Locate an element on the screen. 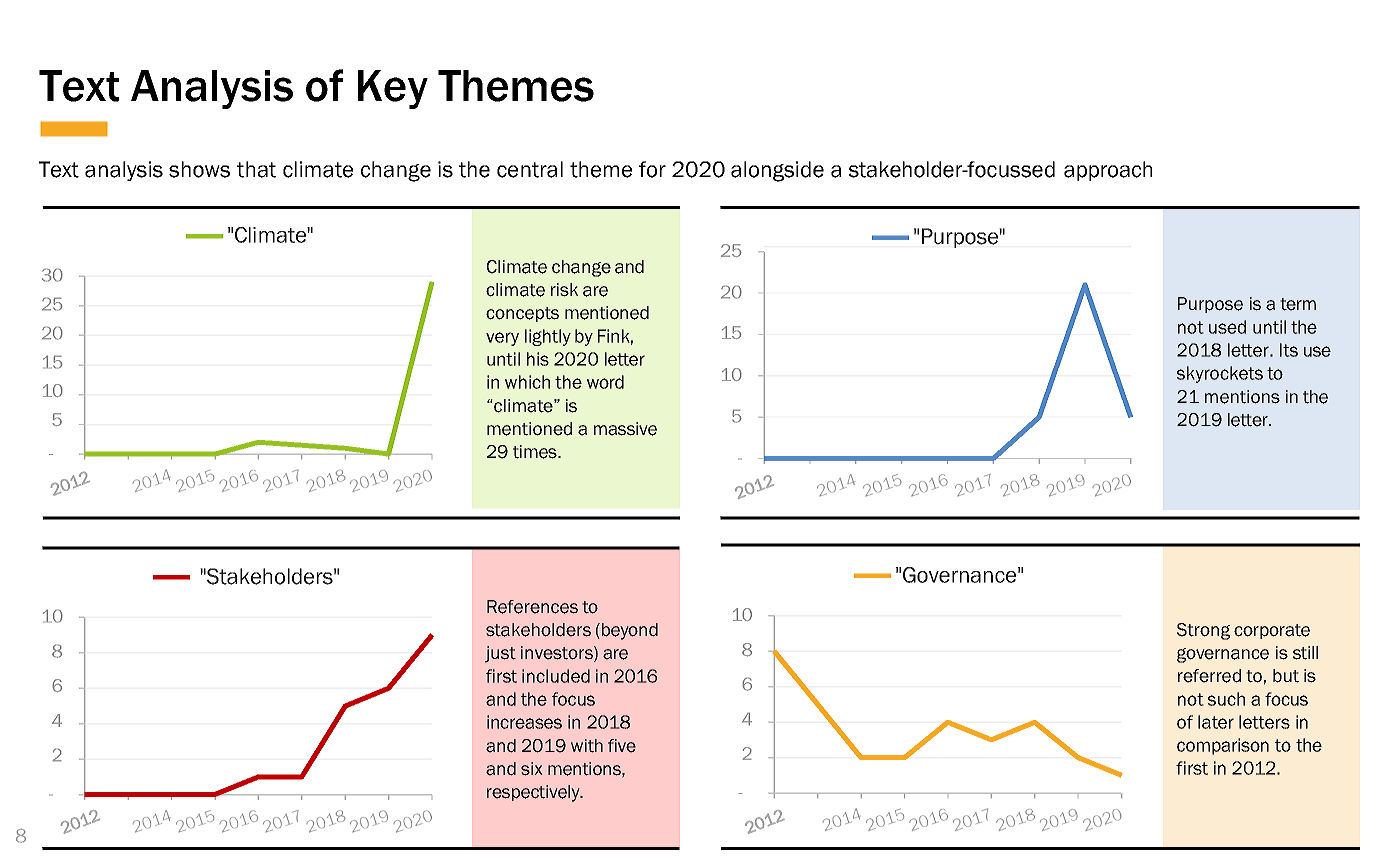 This screenshot has width=1389, height=868. very is located at coordinates (502, 339).
